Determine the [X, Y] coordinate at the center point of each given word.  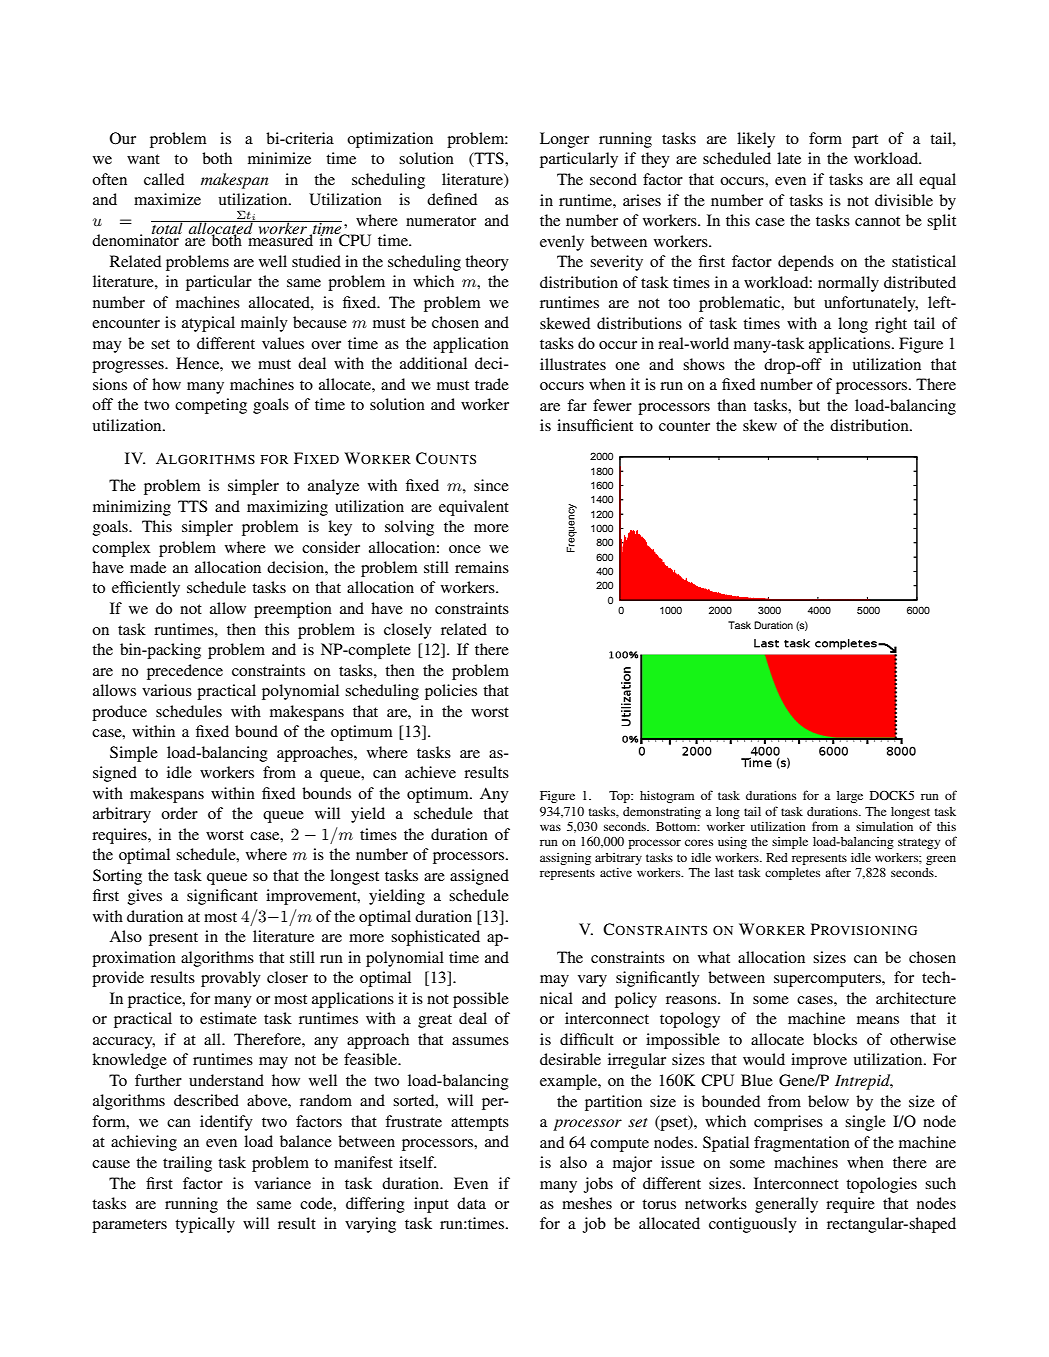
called [164, 179]
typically [205, 1225]
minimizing [132, 508]
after [838, 872]
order [179, 813]
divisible [904, 200]
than [731, 405]
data [471, 1203]
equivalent [474, 508]
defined [452, 199]
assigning [565, 859]
